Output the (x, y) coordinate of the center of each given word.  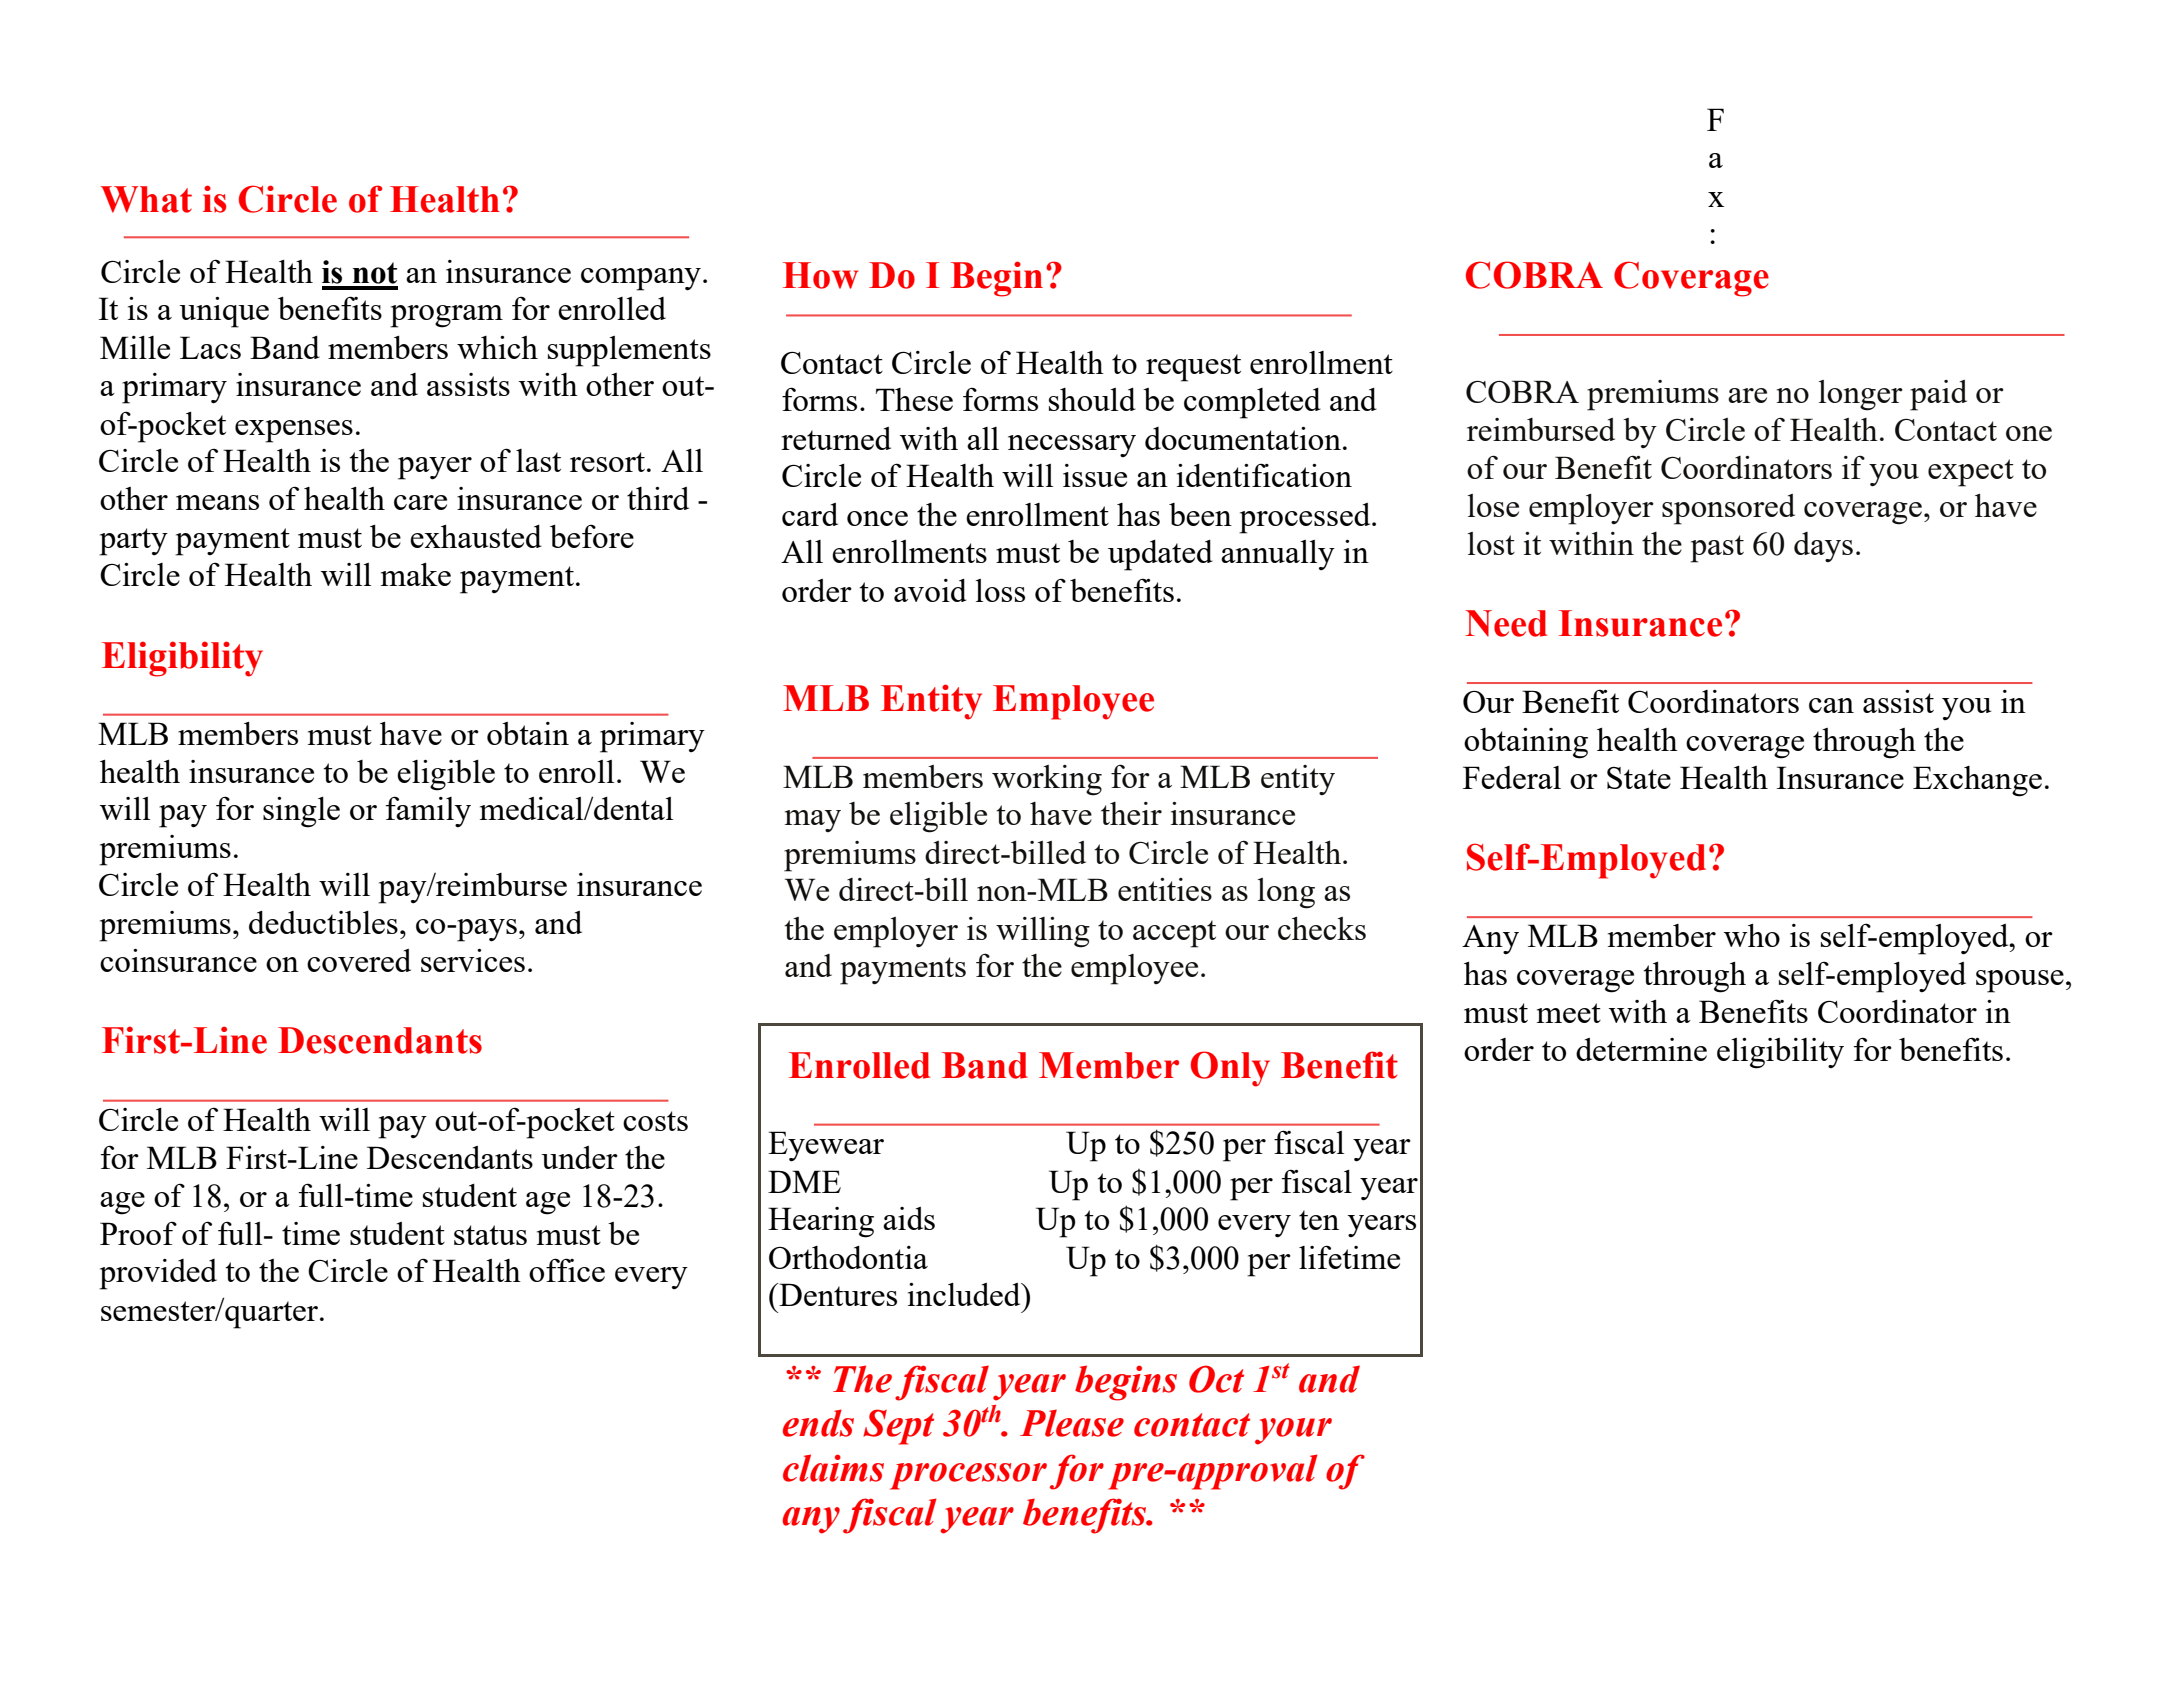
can (1831, 705)
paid (1938, 395)
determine (1641, 1049)
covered (359, 960)
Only (1230, 1069)
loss (1000, 590)
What (146, 199)
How (820, 275)
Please (1072, 1423)
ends (818, 1423)
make (416, 574)
